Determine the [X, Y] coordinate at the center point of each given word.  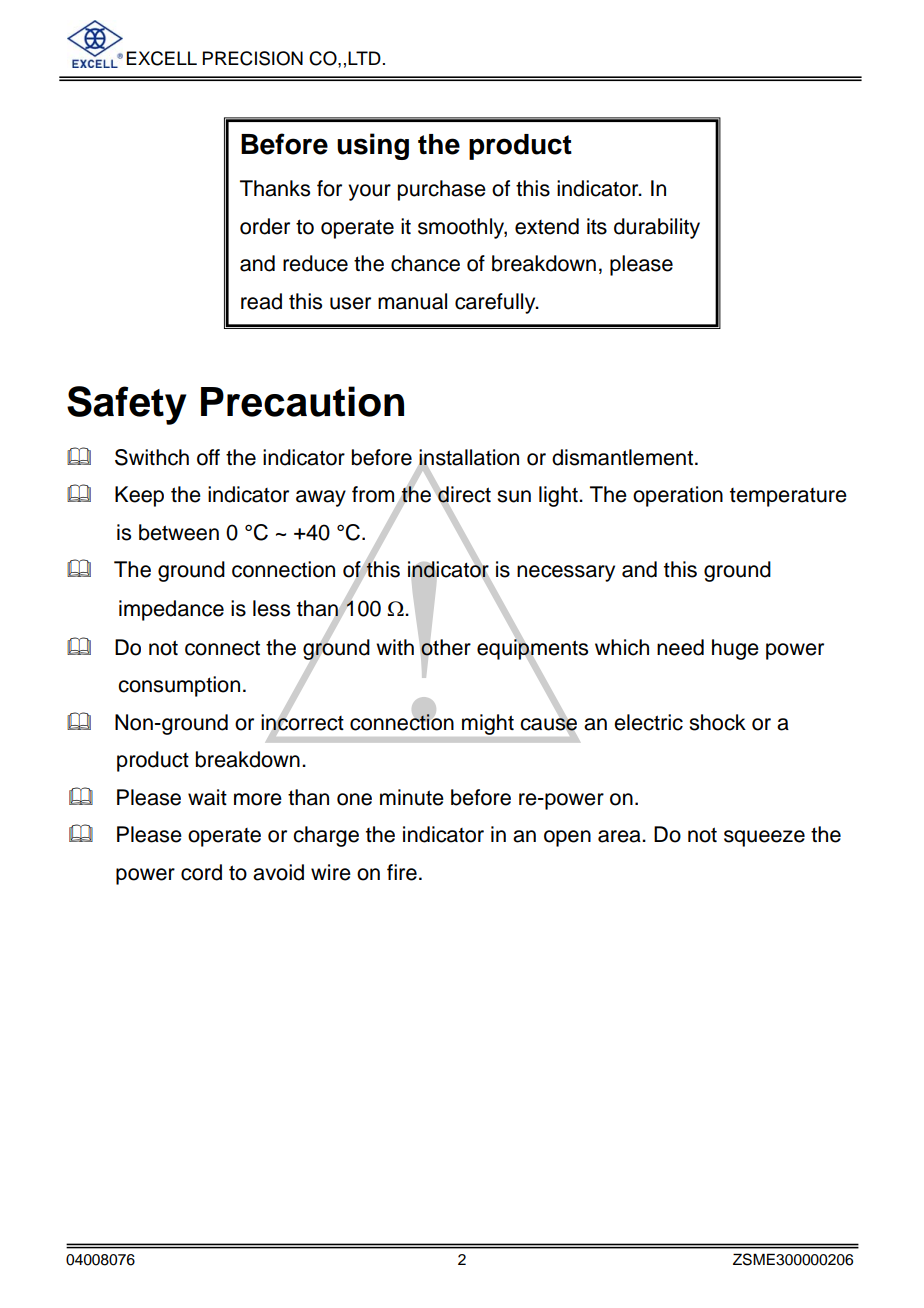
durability [657, 228]
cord [201, 872]
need [680, 647]
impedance [171, 610]
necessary [566, 573]
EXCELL [162, 58]
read [261, 301]
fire [402, 872]
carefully [496, 303]
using [373, 146]
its [597, 226]
